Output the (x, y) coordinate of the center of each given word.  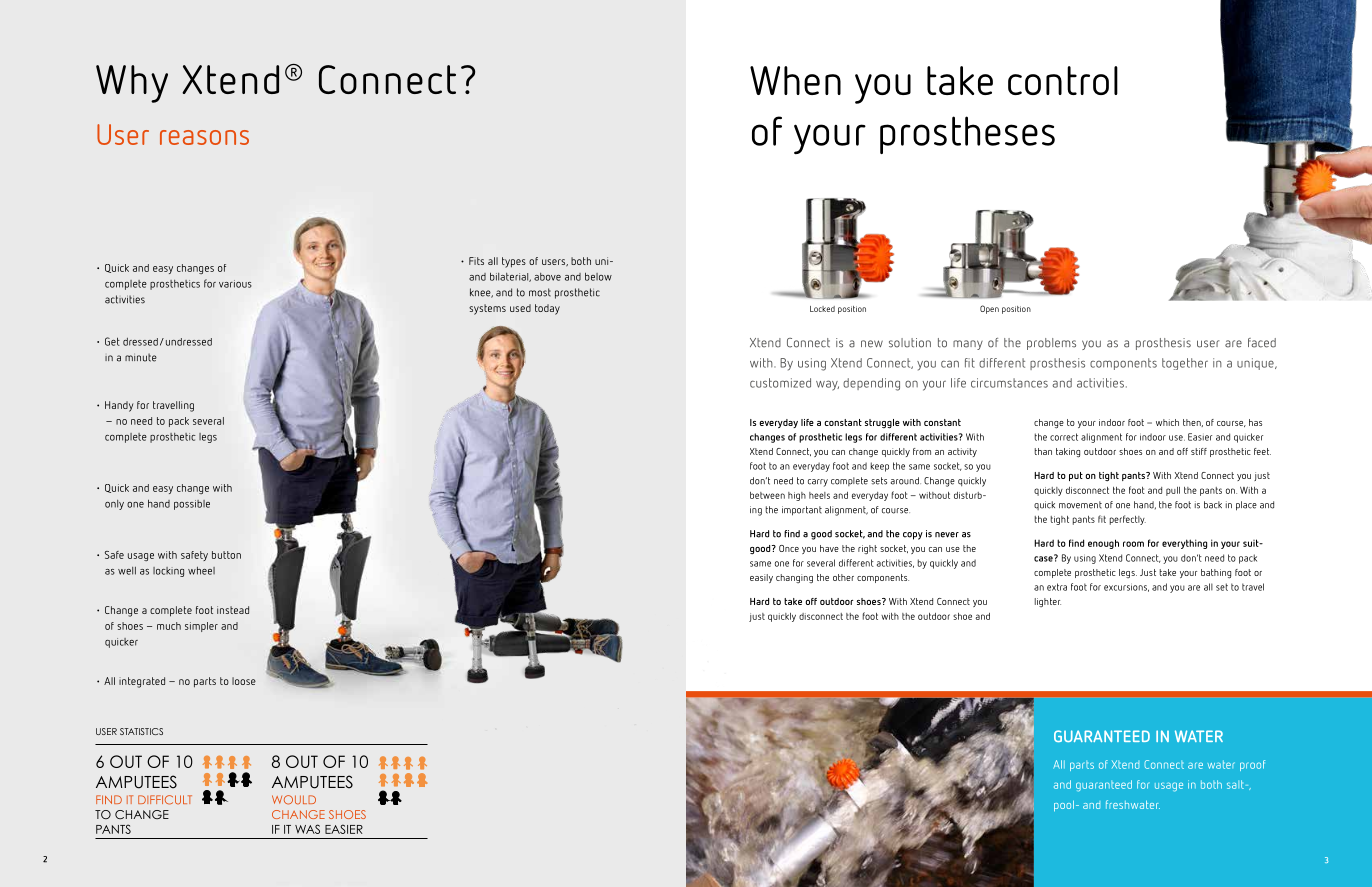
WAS (307, 829)
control (1063, 80)
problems (1051, 344)
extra (1057, 587)
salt (1235, 784)
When (795, 80)
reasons (204, 137)
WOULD (294, 800)
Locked (822, 309)
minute (141, 357)
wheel (201, 571)
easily (761, 578)
